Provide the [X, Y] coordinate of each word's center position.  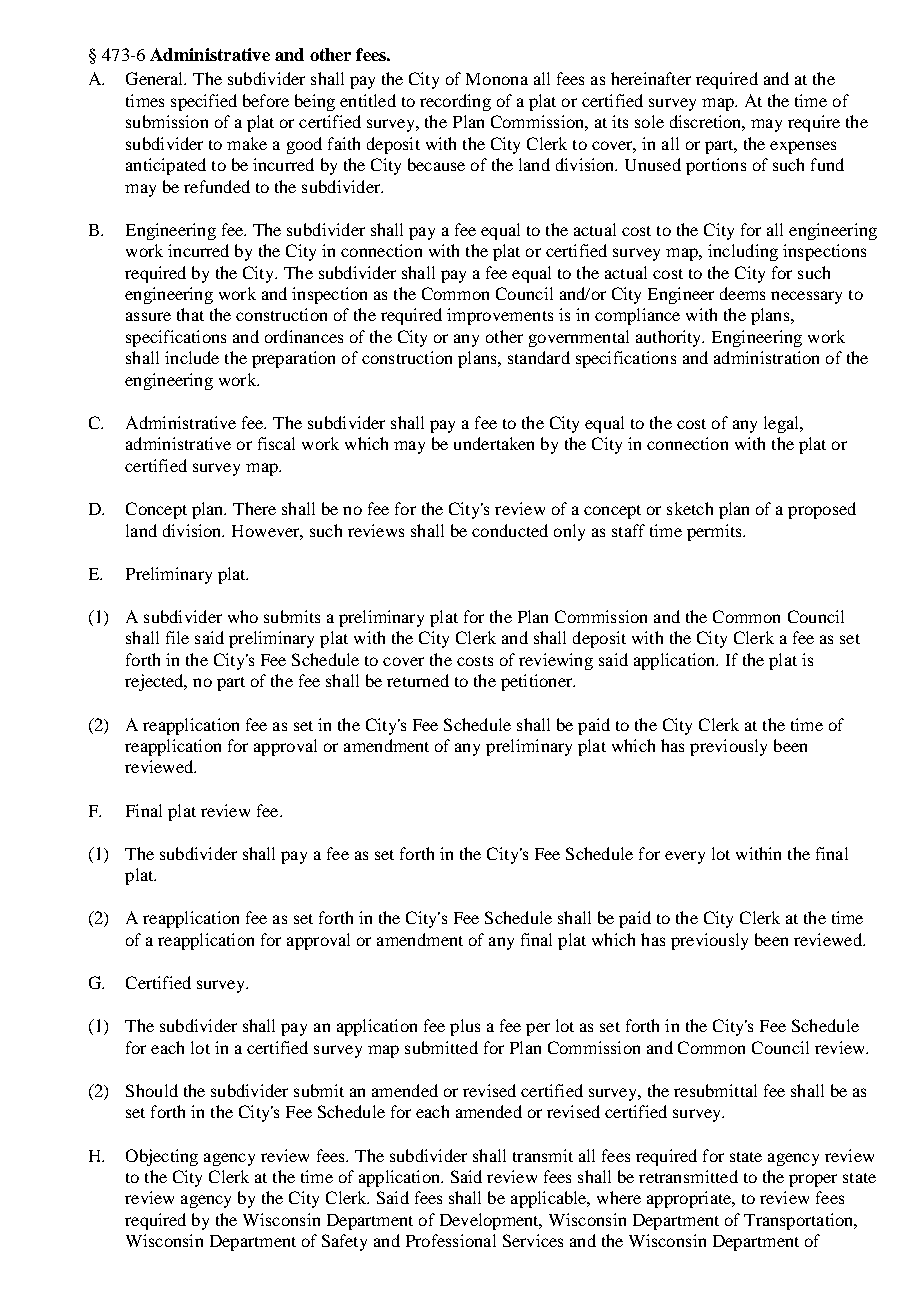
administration [766, 357]
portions [716, 166]
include [192, 357]
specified [204, 102]
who [243, 616]
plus [465, 1027]
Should [152, 1090]
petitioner [538, 682]
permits [715, 532]
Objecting [162, 1157]
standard [539, 357]
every [685, 857]
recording [455, 102]
